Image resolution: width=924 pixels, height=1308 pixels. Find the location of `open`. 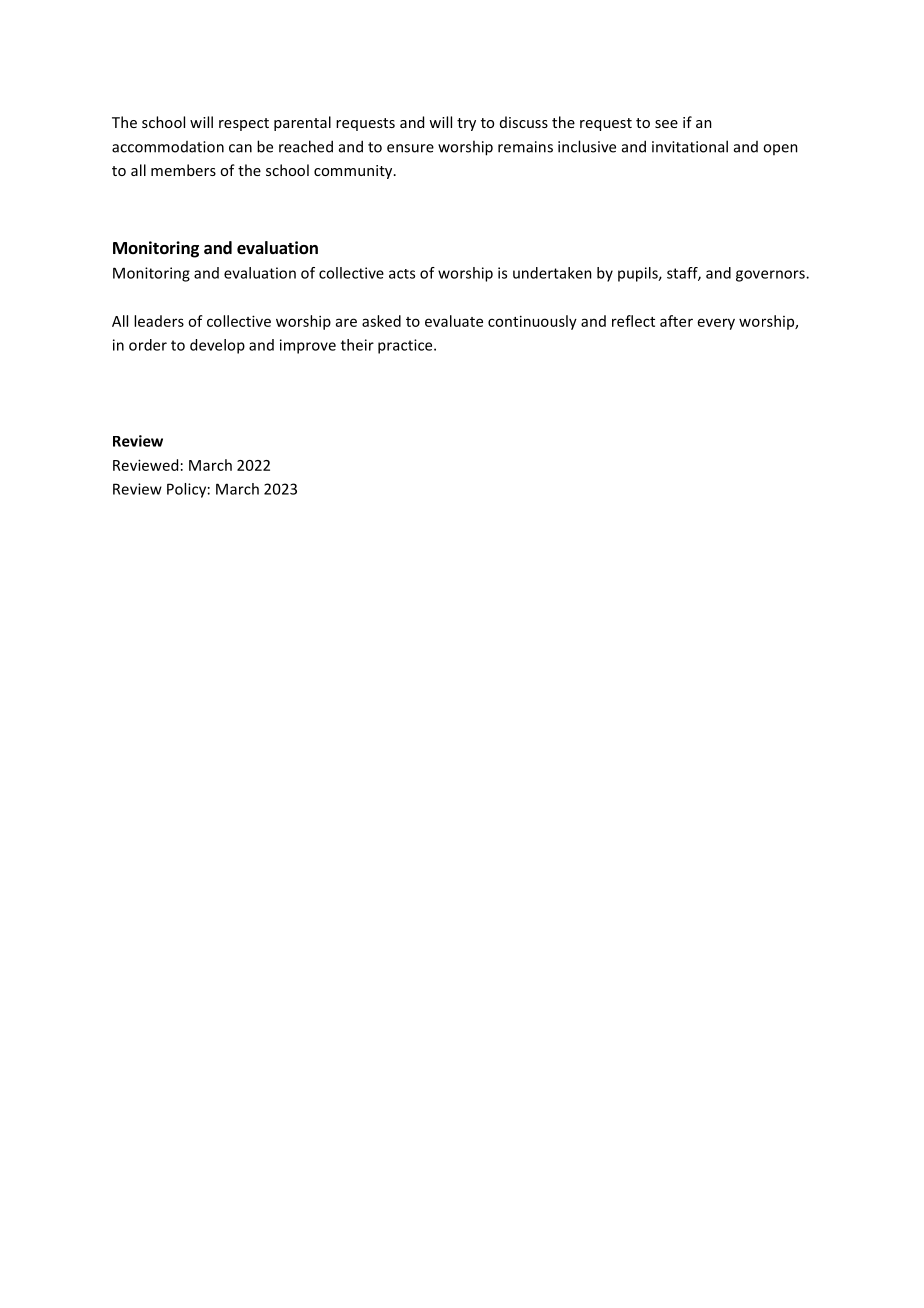

open is located at coordinates (780, 149).
